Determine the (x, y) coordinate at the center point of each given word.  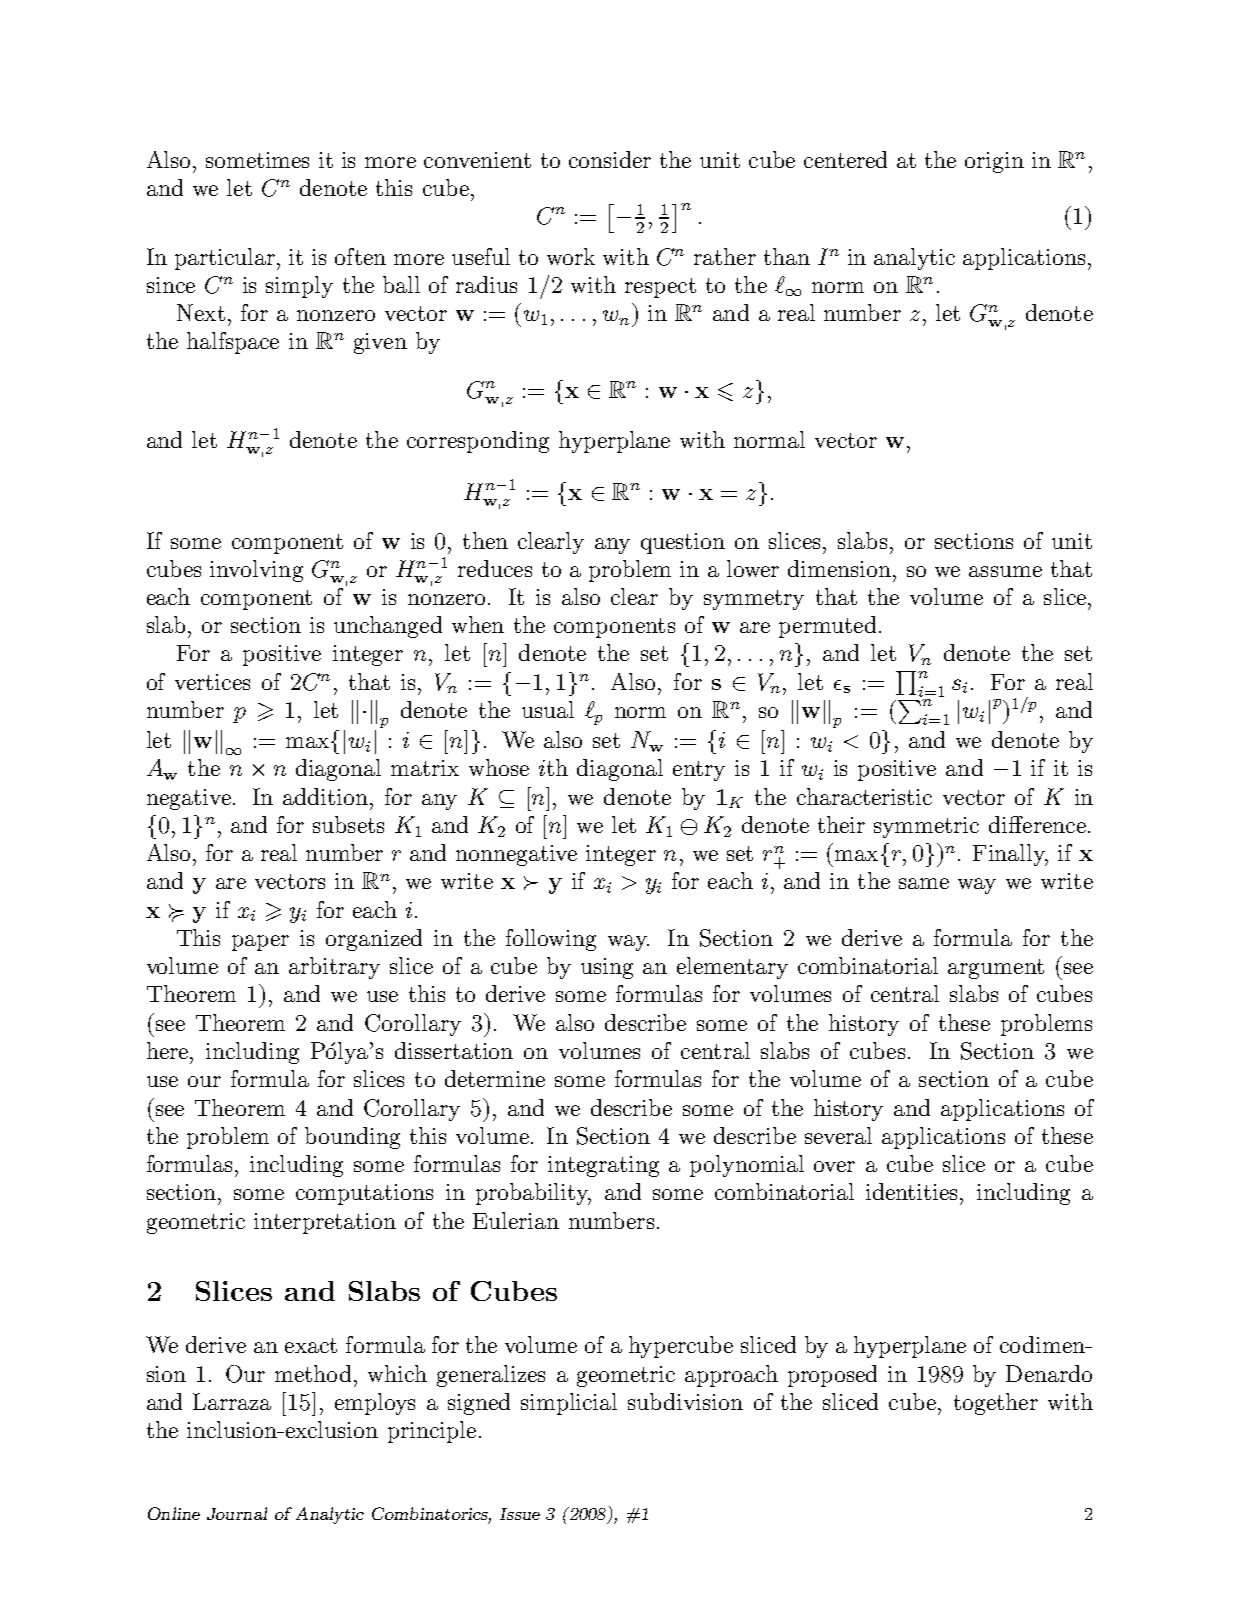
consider (610, 159)
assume (1005, 571)
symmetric (926, 827)
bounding (352, 1138)
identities (913, 1191)
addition (325, 796)
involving (256, 571)
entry (699, 771)
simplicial (569, 1404)
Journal (237, 1513)
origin (994, 162)
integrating (603, 1166)
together (996, 1404)
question (683, 543)
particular (225, 259)
